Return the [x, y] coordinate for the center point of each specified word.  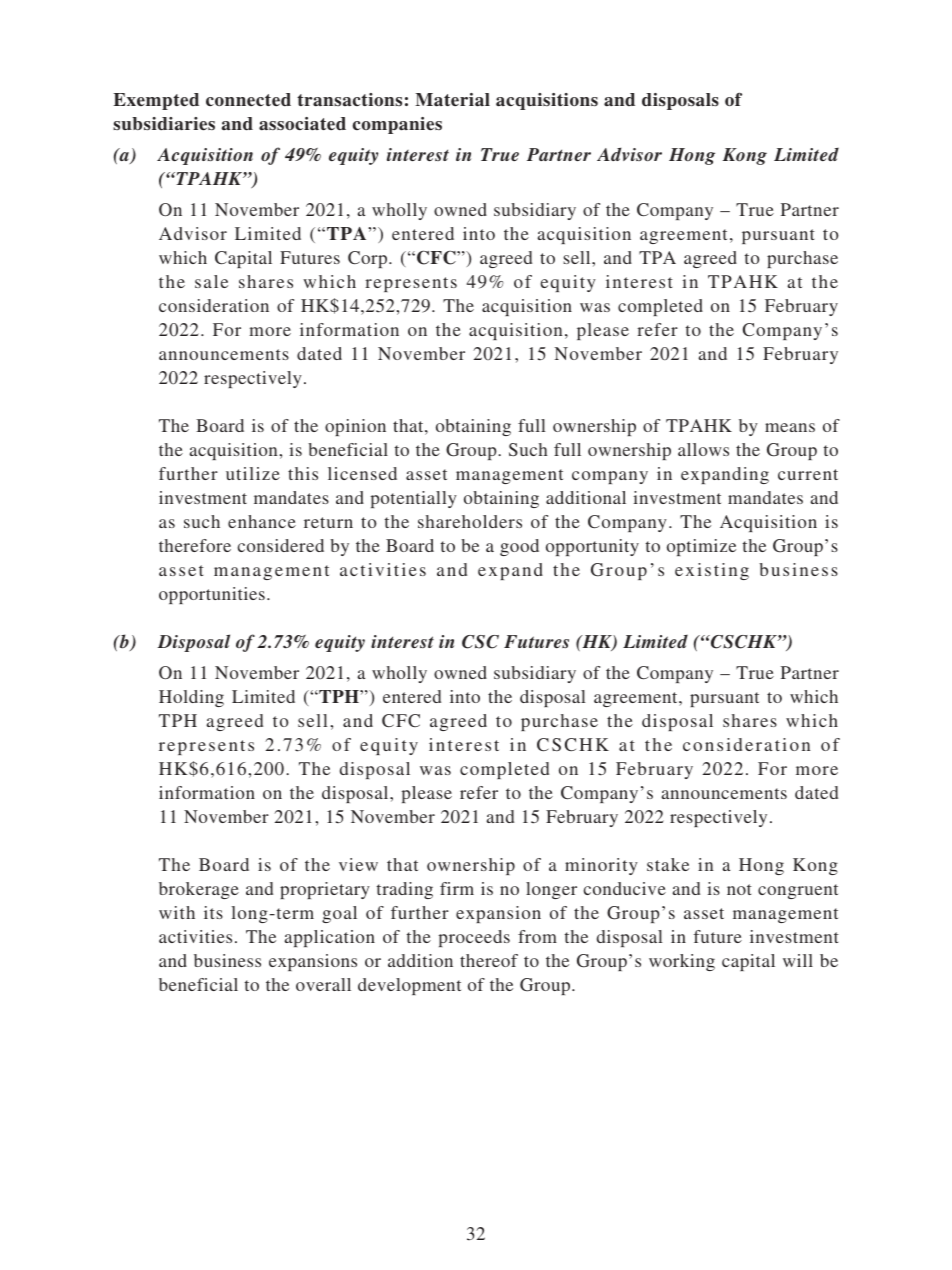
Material [452, 100]
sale [211, 281]
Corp [369, 259]
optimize [701, 547]
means [790, 427]
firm [457, 888]
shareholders [470, 521]
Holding [191, 698]
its [213, 912]
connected [248, 100]
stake [668, 864]
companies [397, 125]
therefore [195, 545]
